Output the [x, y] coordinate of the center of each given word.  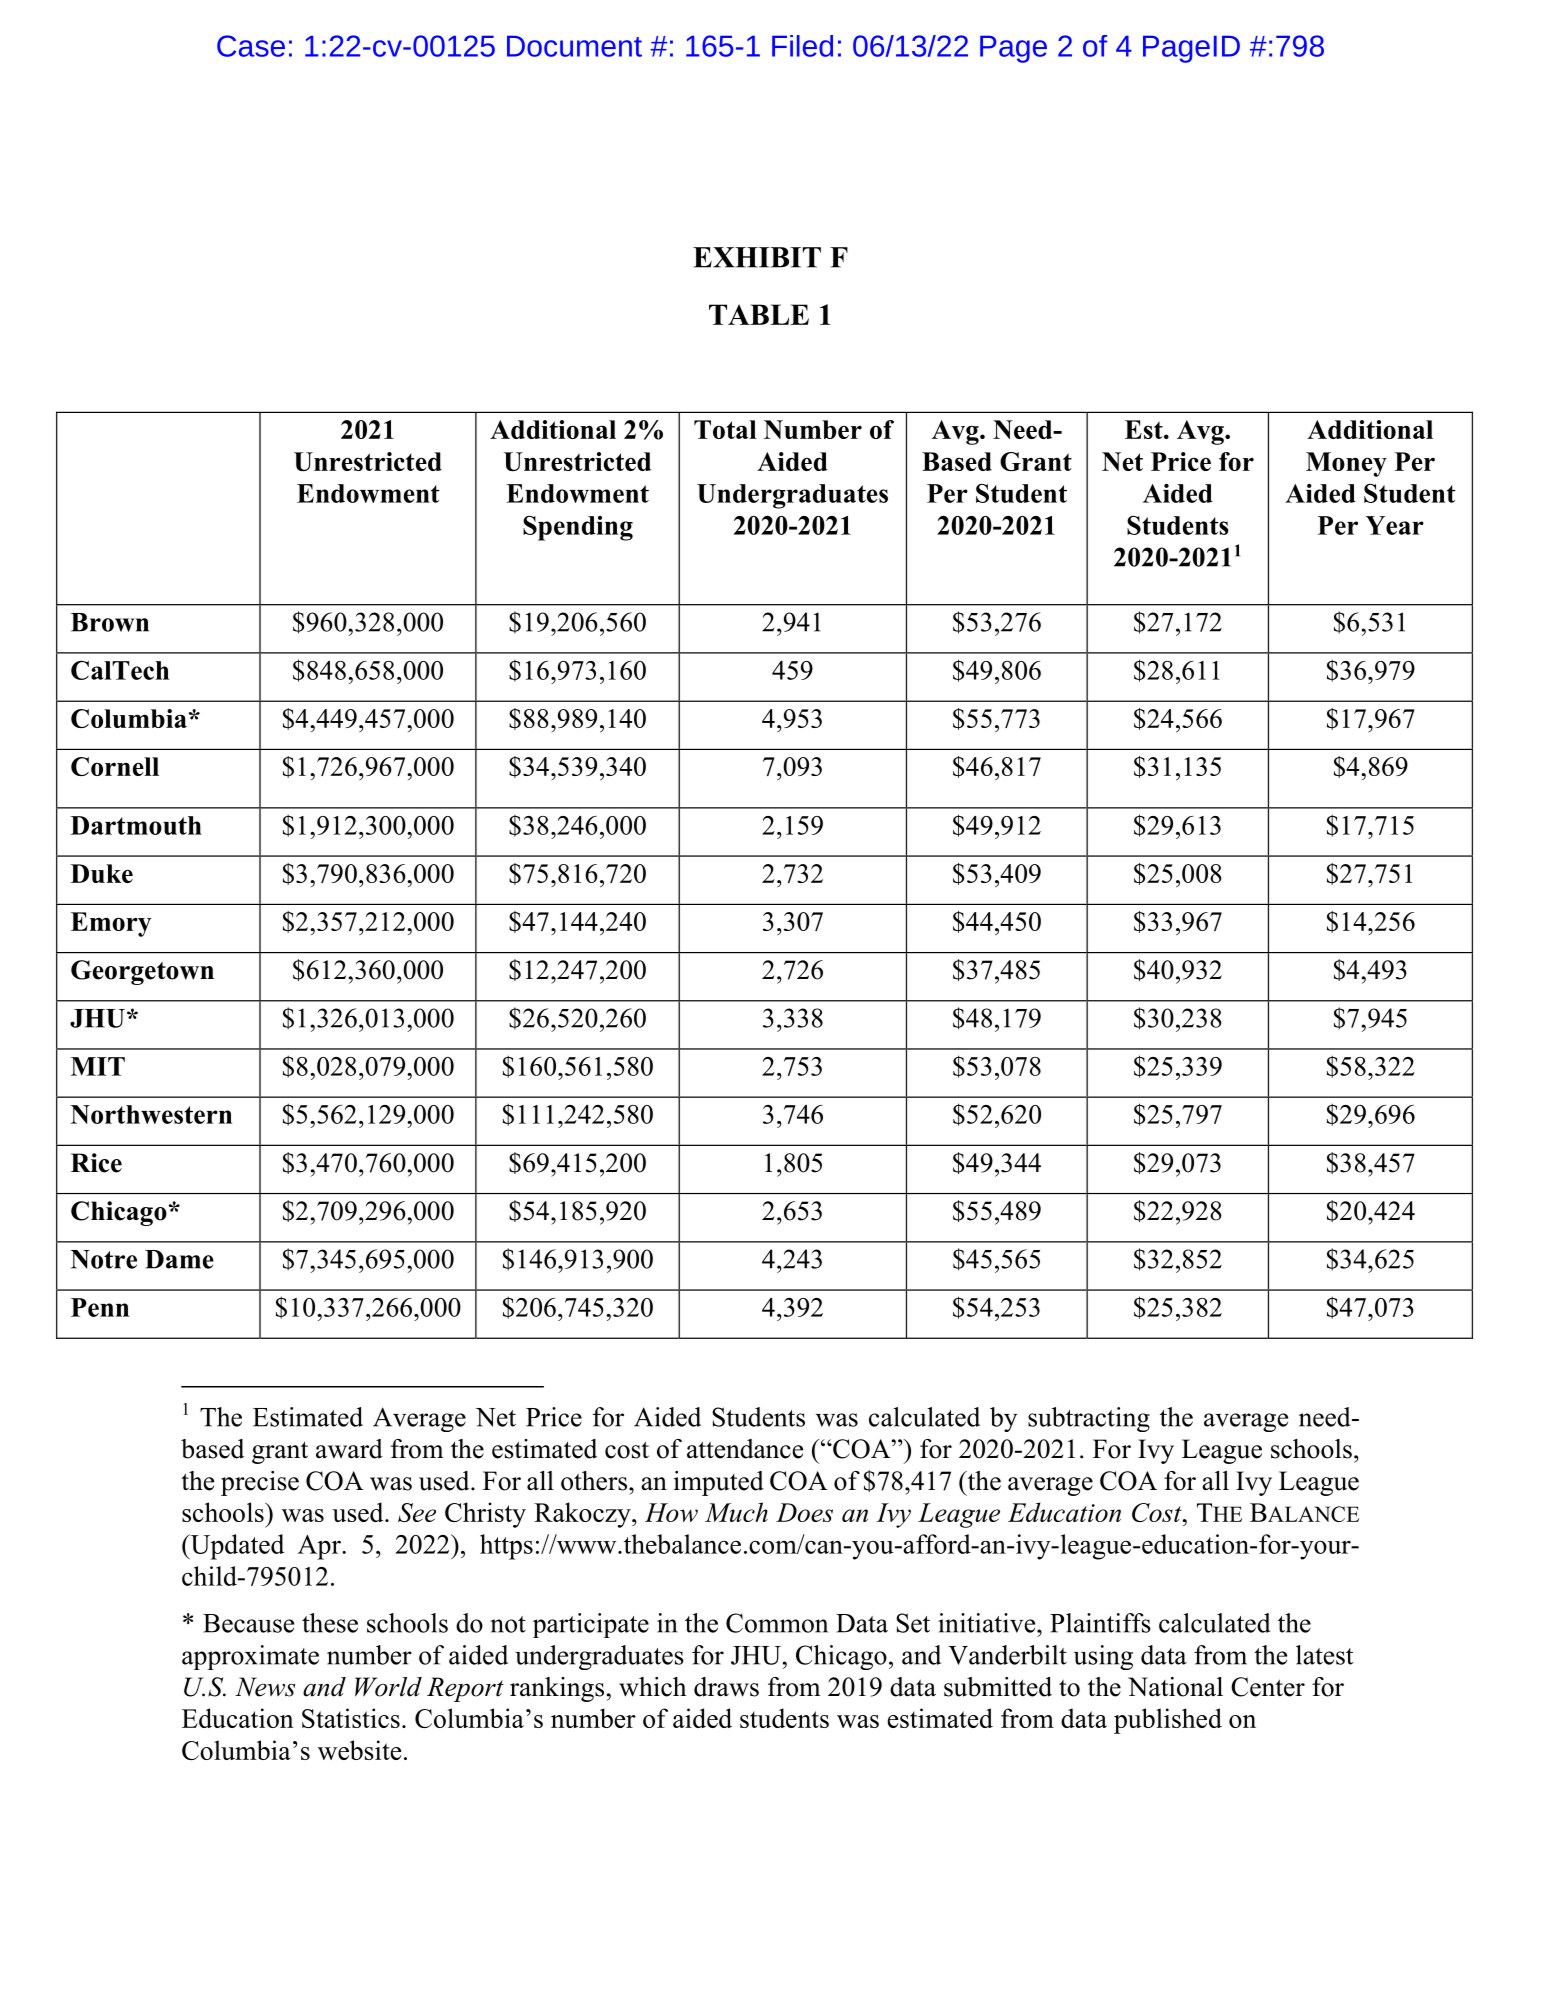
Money [1346, 464]
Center [1268, 1687]
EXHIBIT [757, 257]
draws [726, 1687]
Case [251, 46]
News [265, 1687]
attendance [745, 1449]
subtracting [1089, 1419]
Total [725, 429]
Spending [578, 528]
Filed [802, 46]
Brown [110, 622]
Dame [179, 1259]
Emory [111, 924]
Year [1395, 525]
